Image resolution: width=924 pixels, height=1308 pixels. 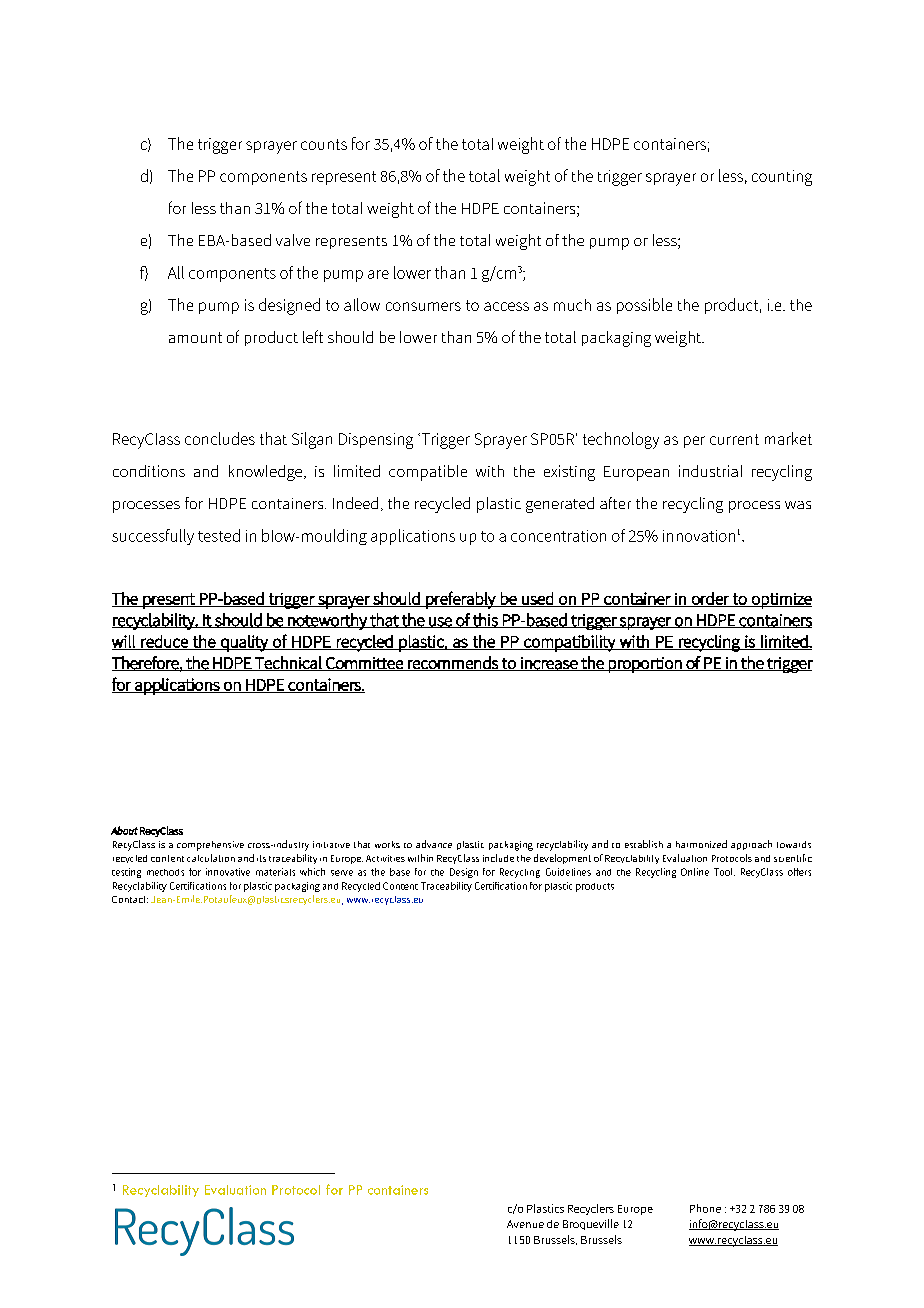 I want to click on Phone, so click(x=705, y=1208).
